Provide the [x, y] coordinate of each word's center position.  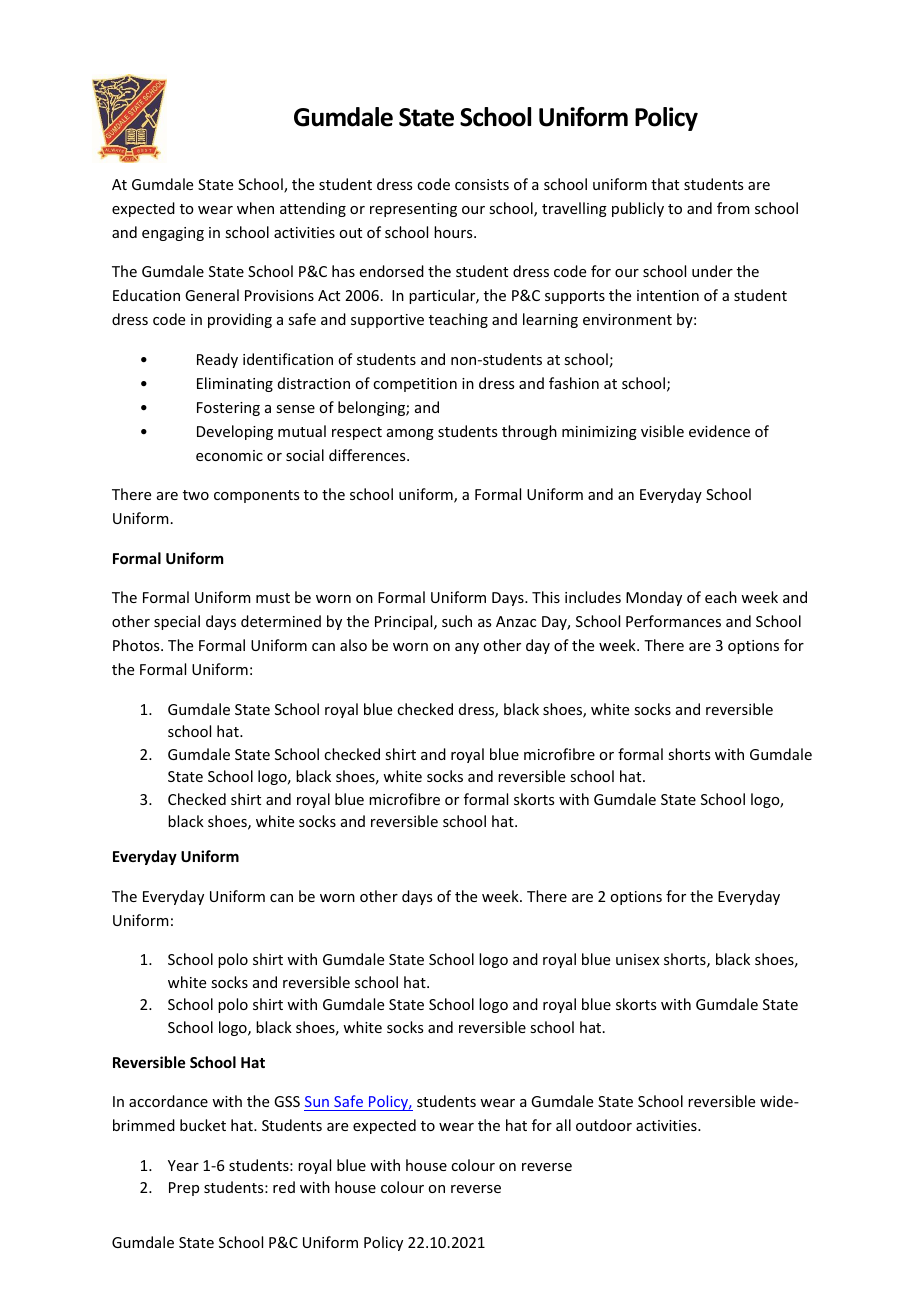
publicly [638, 209]
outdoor [604, 1125]
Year [183, 1165]
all [563, 1125]
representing [413, 210]
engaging [173, 234]
